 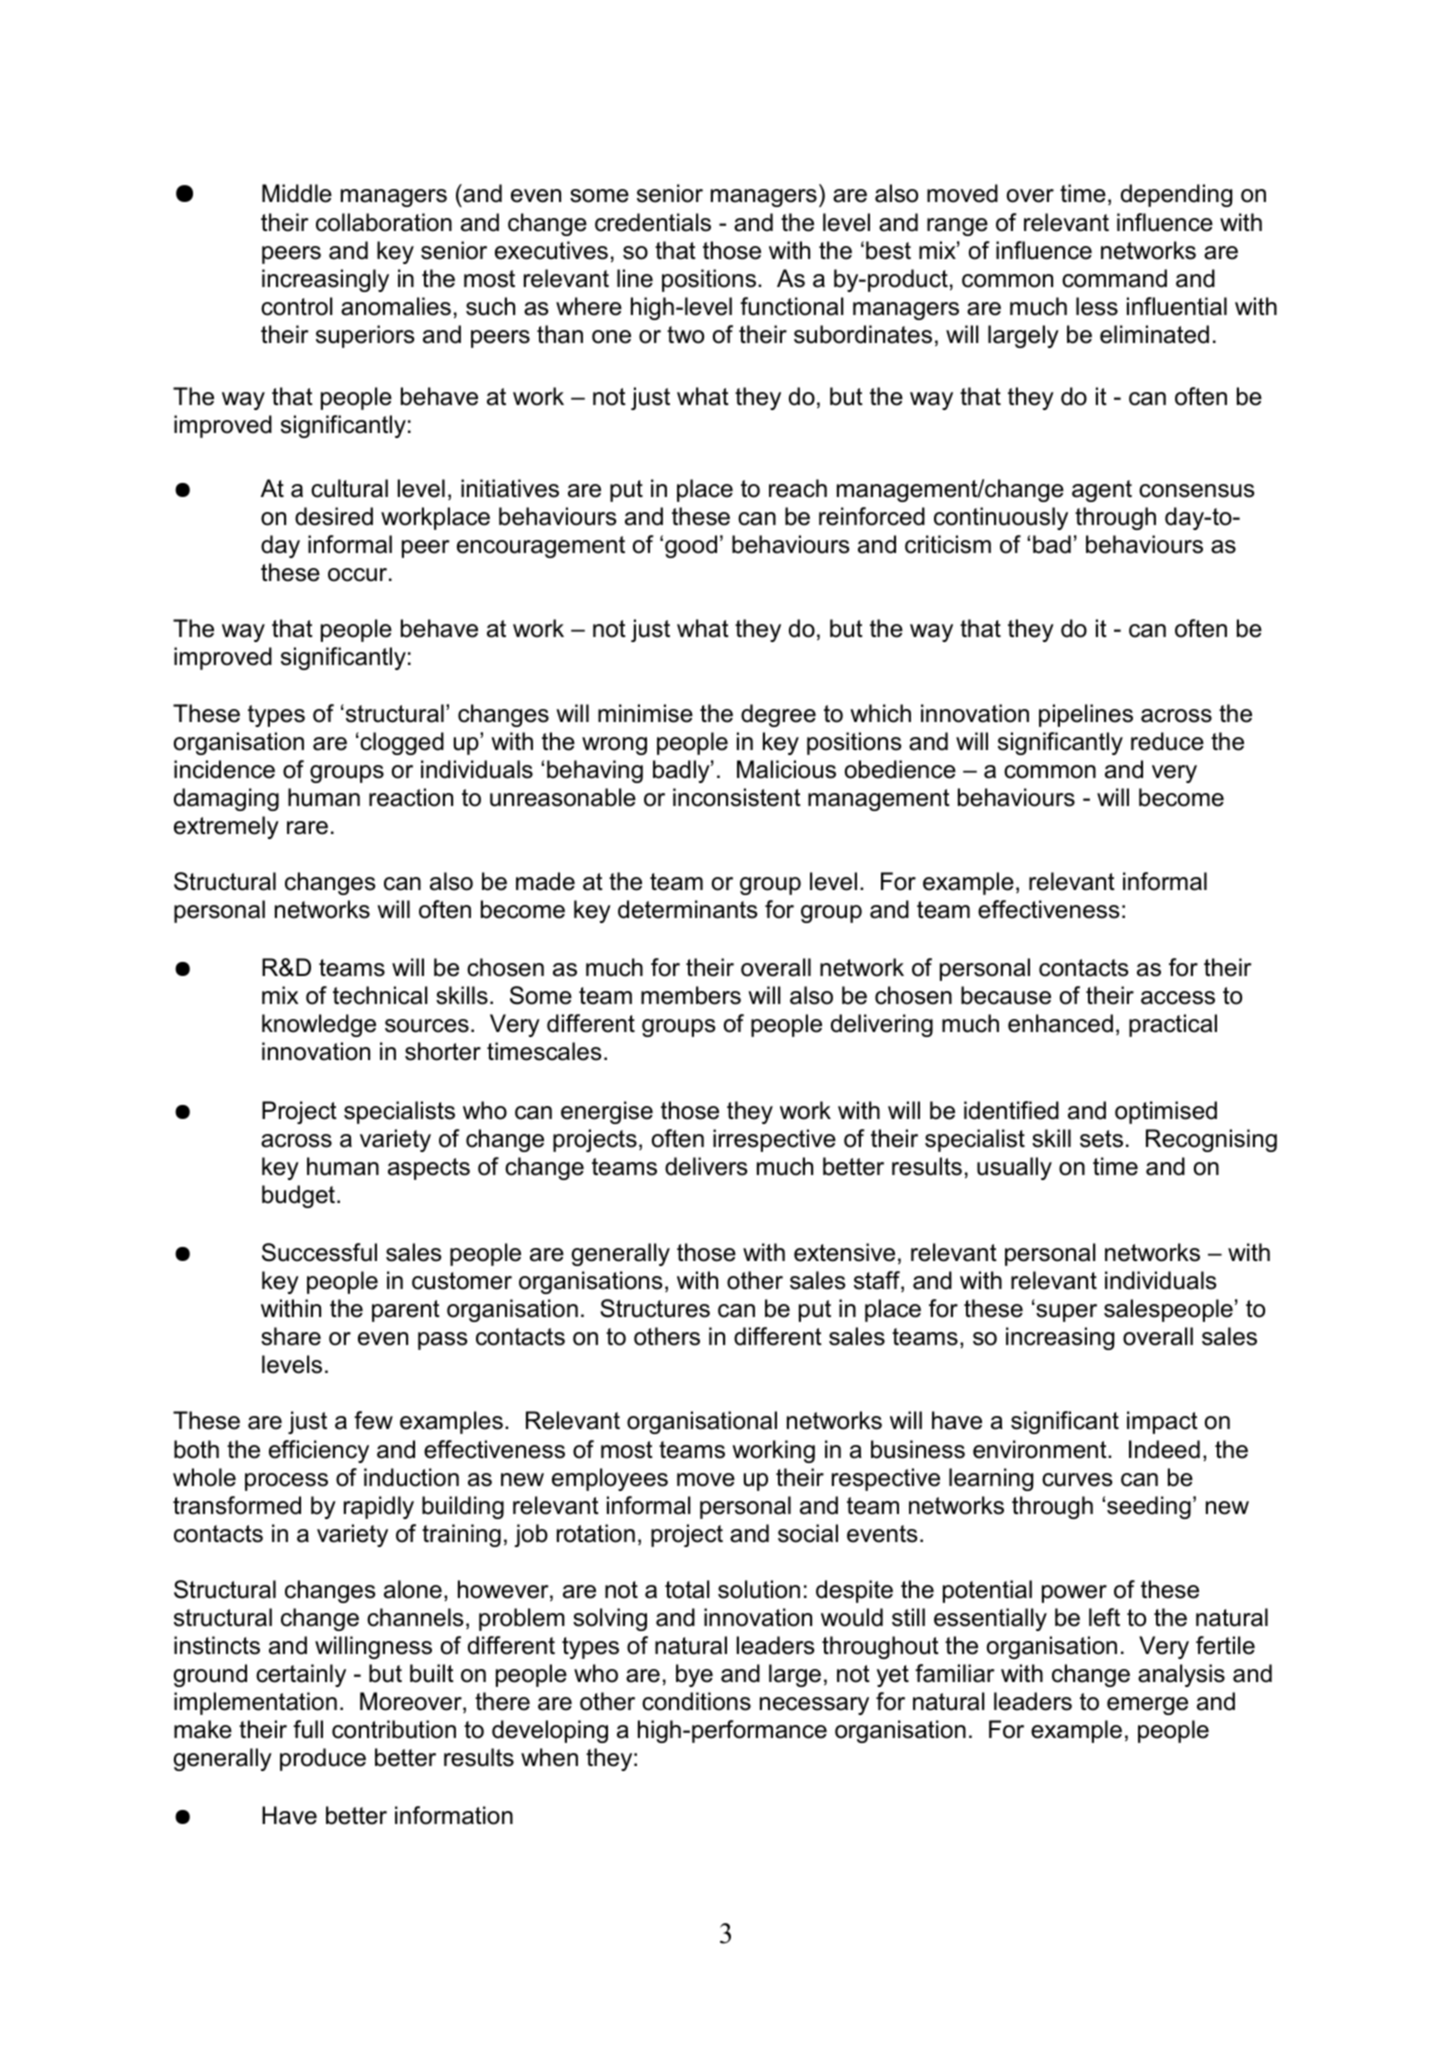 What do you see at coordinates (334, 516) in the page?
I see `desired` at bounding box center [334, 516].
